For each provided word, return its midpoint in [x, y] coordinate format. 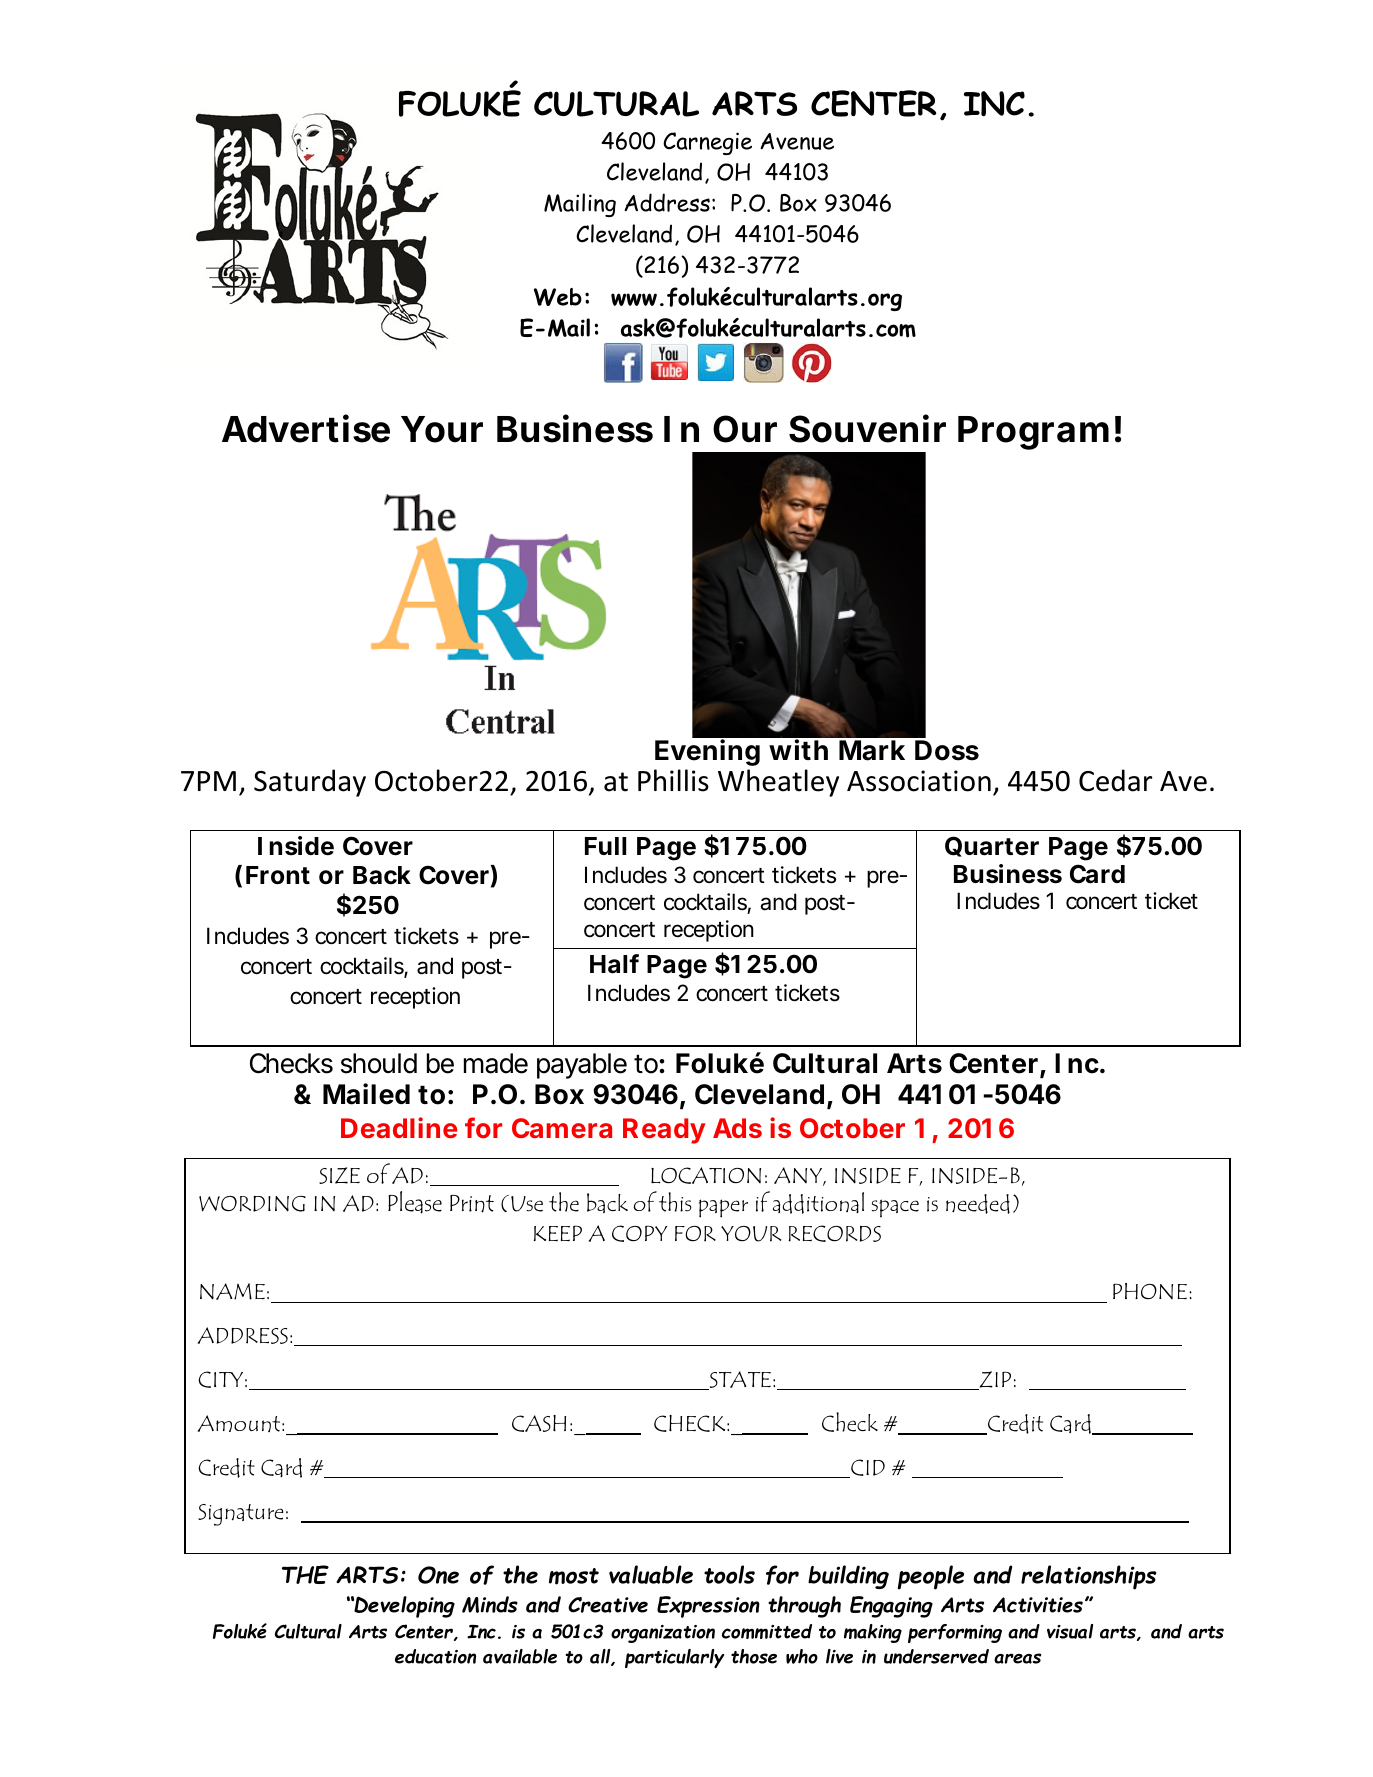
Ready [664, 1131]
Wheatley [778, 783]
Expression [708, 1607]
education [435, 1656]
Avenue [797, 141]
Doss [947, 750]
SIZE [339, 1175]
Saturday [310, 783]
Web [558, 297]
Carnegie [707, 143]
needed [978, 1204]
